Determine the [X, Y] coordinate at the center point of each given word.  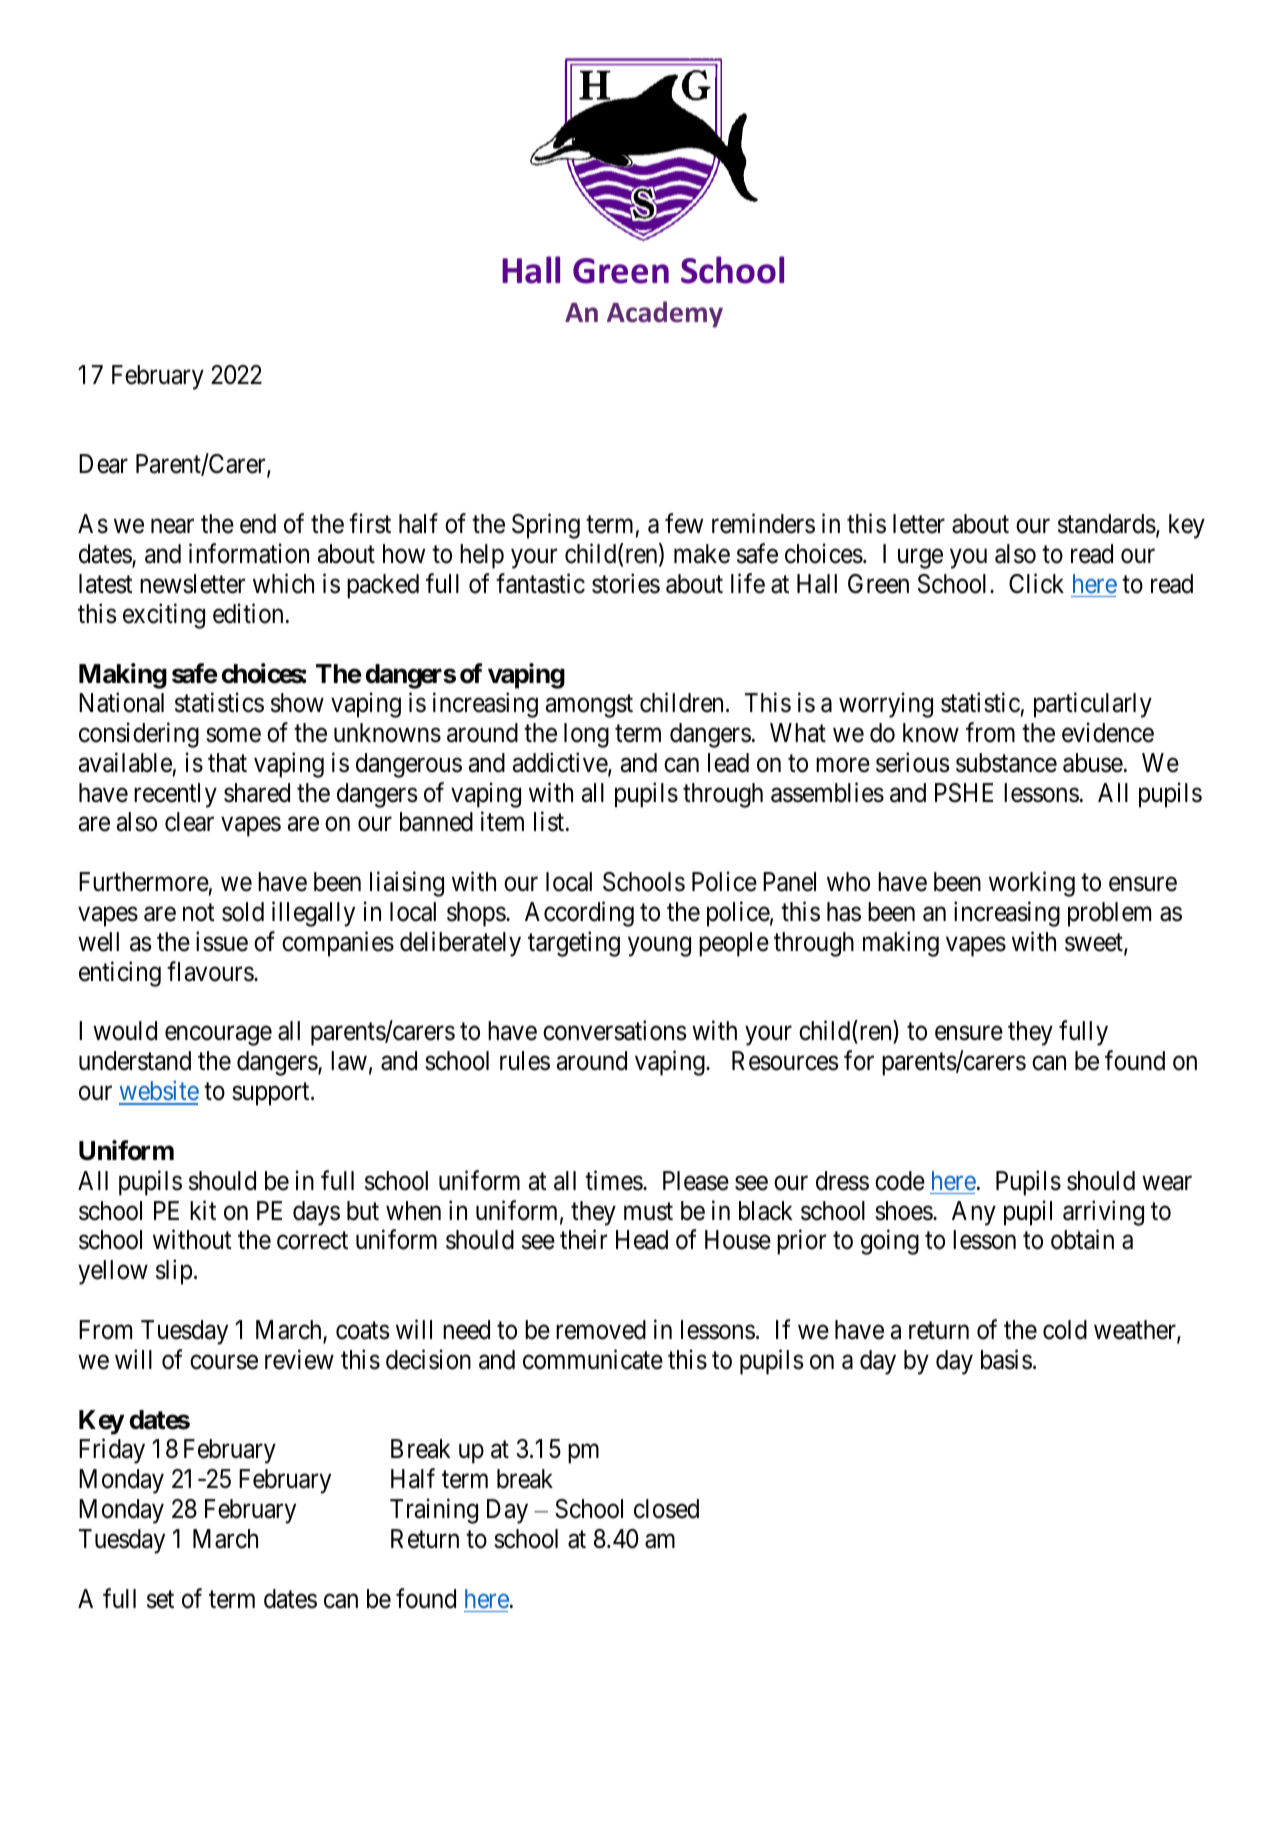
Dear [103, 464]
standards [1107, 524]
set [160, 1600]
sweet [1095, 944]
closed [666, 1509]
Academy [665, 314]
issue [222, 941]
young [659, 947]
